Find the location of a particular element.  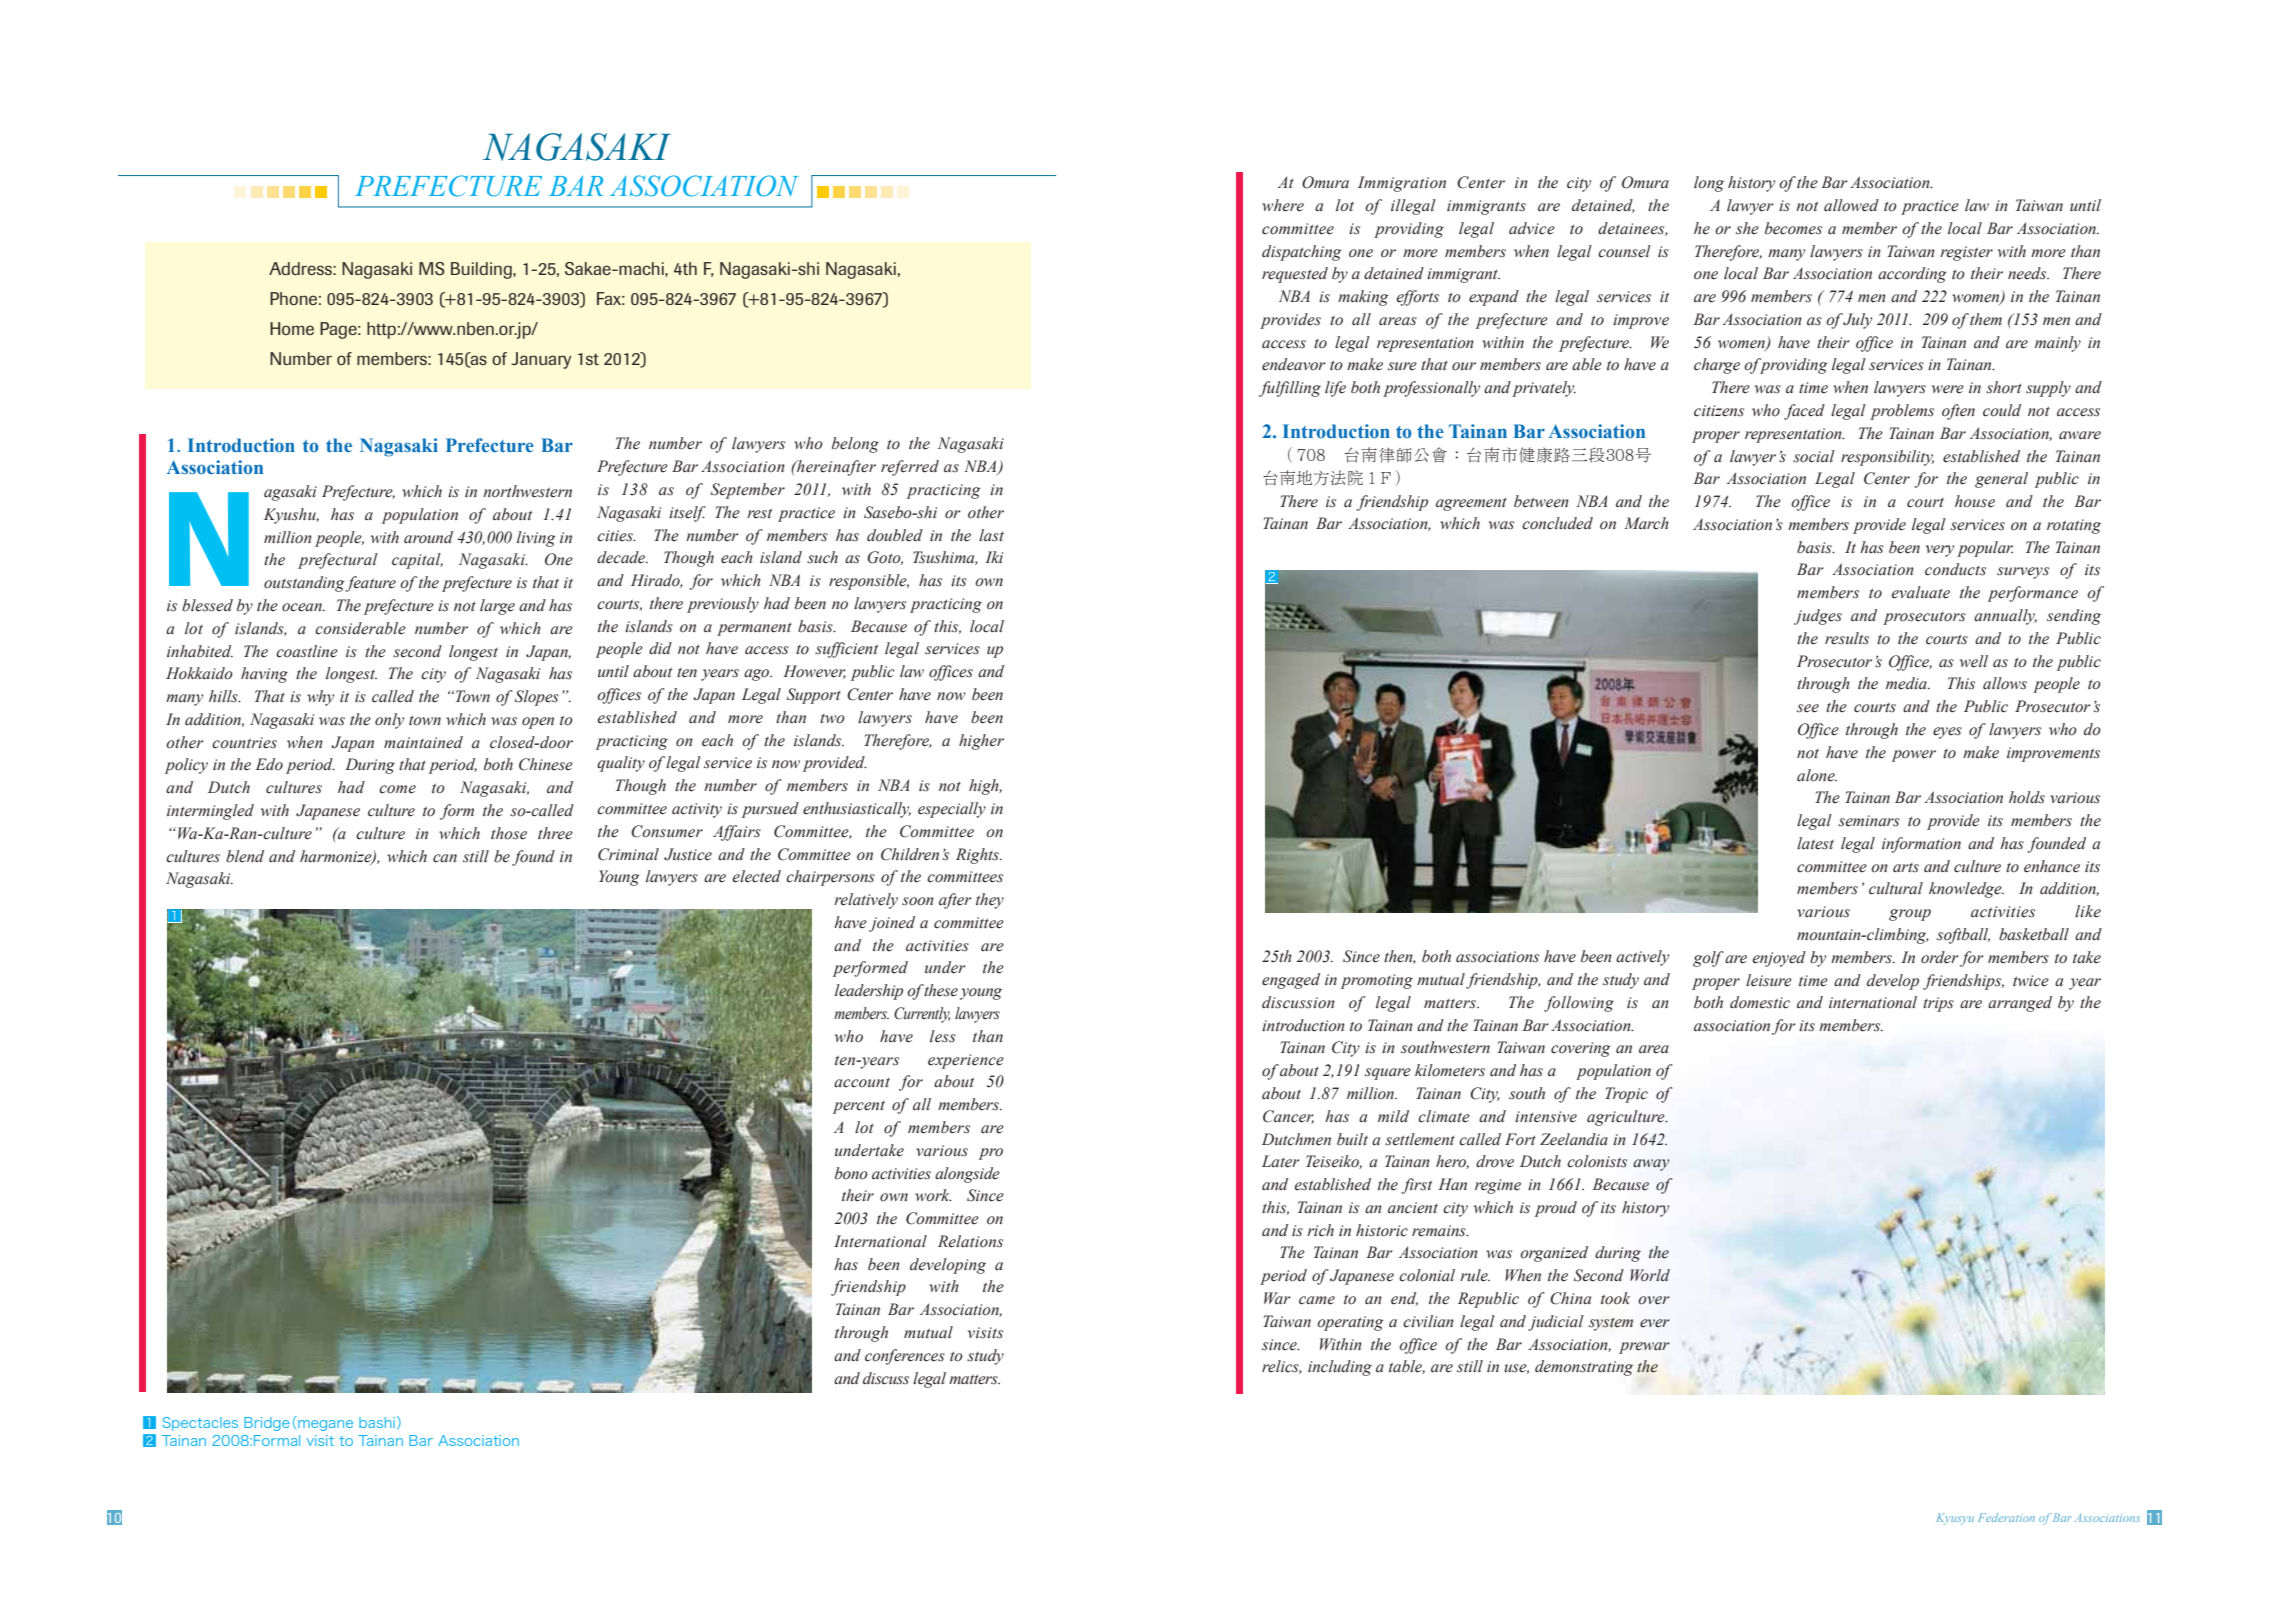

allowed is located at coordinates (1851, 205).
